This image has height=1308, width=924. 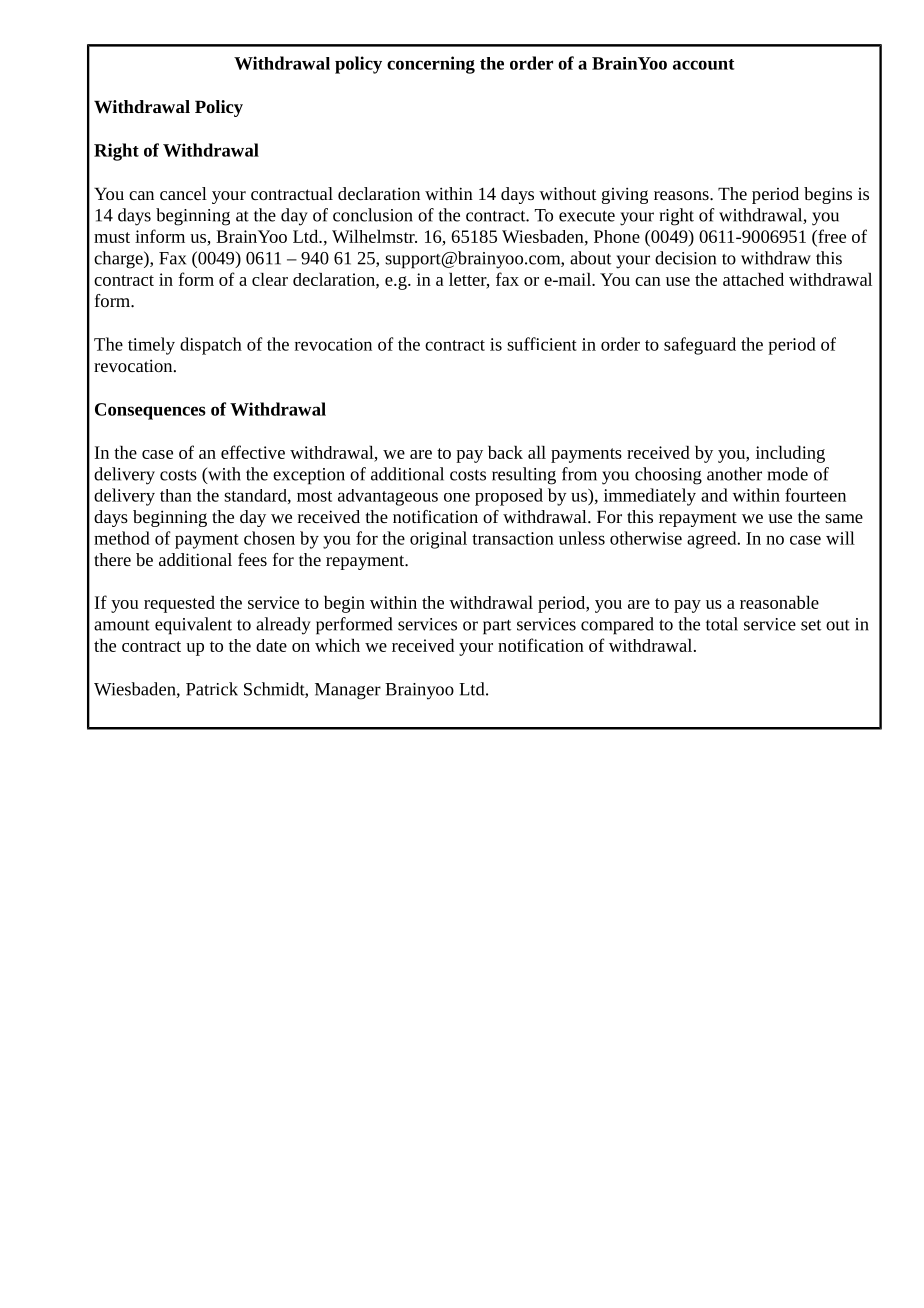 I want to click on attached, so click(x=753, y=279).
